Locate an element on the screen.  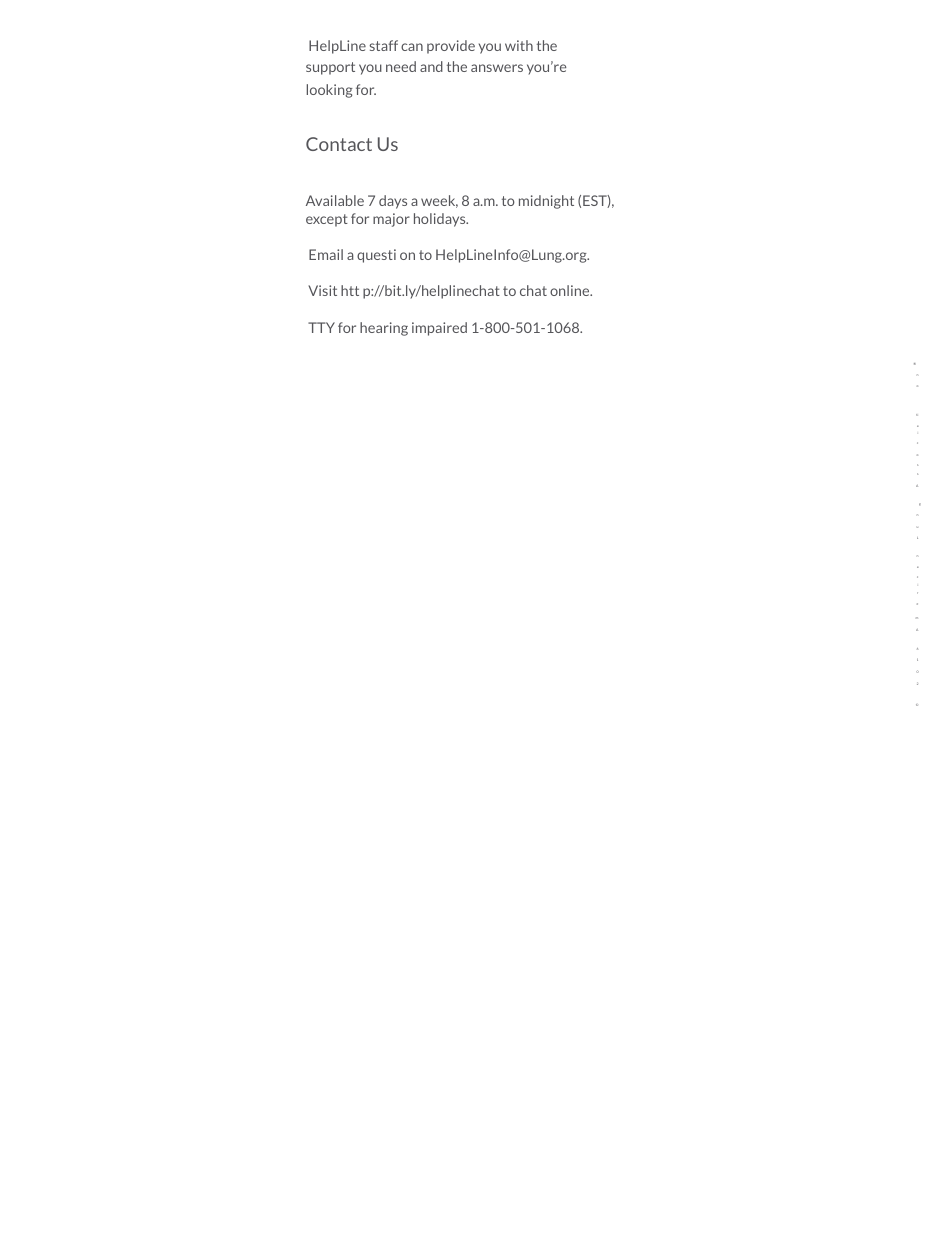
midnight is located at coordinates (546, 202).
